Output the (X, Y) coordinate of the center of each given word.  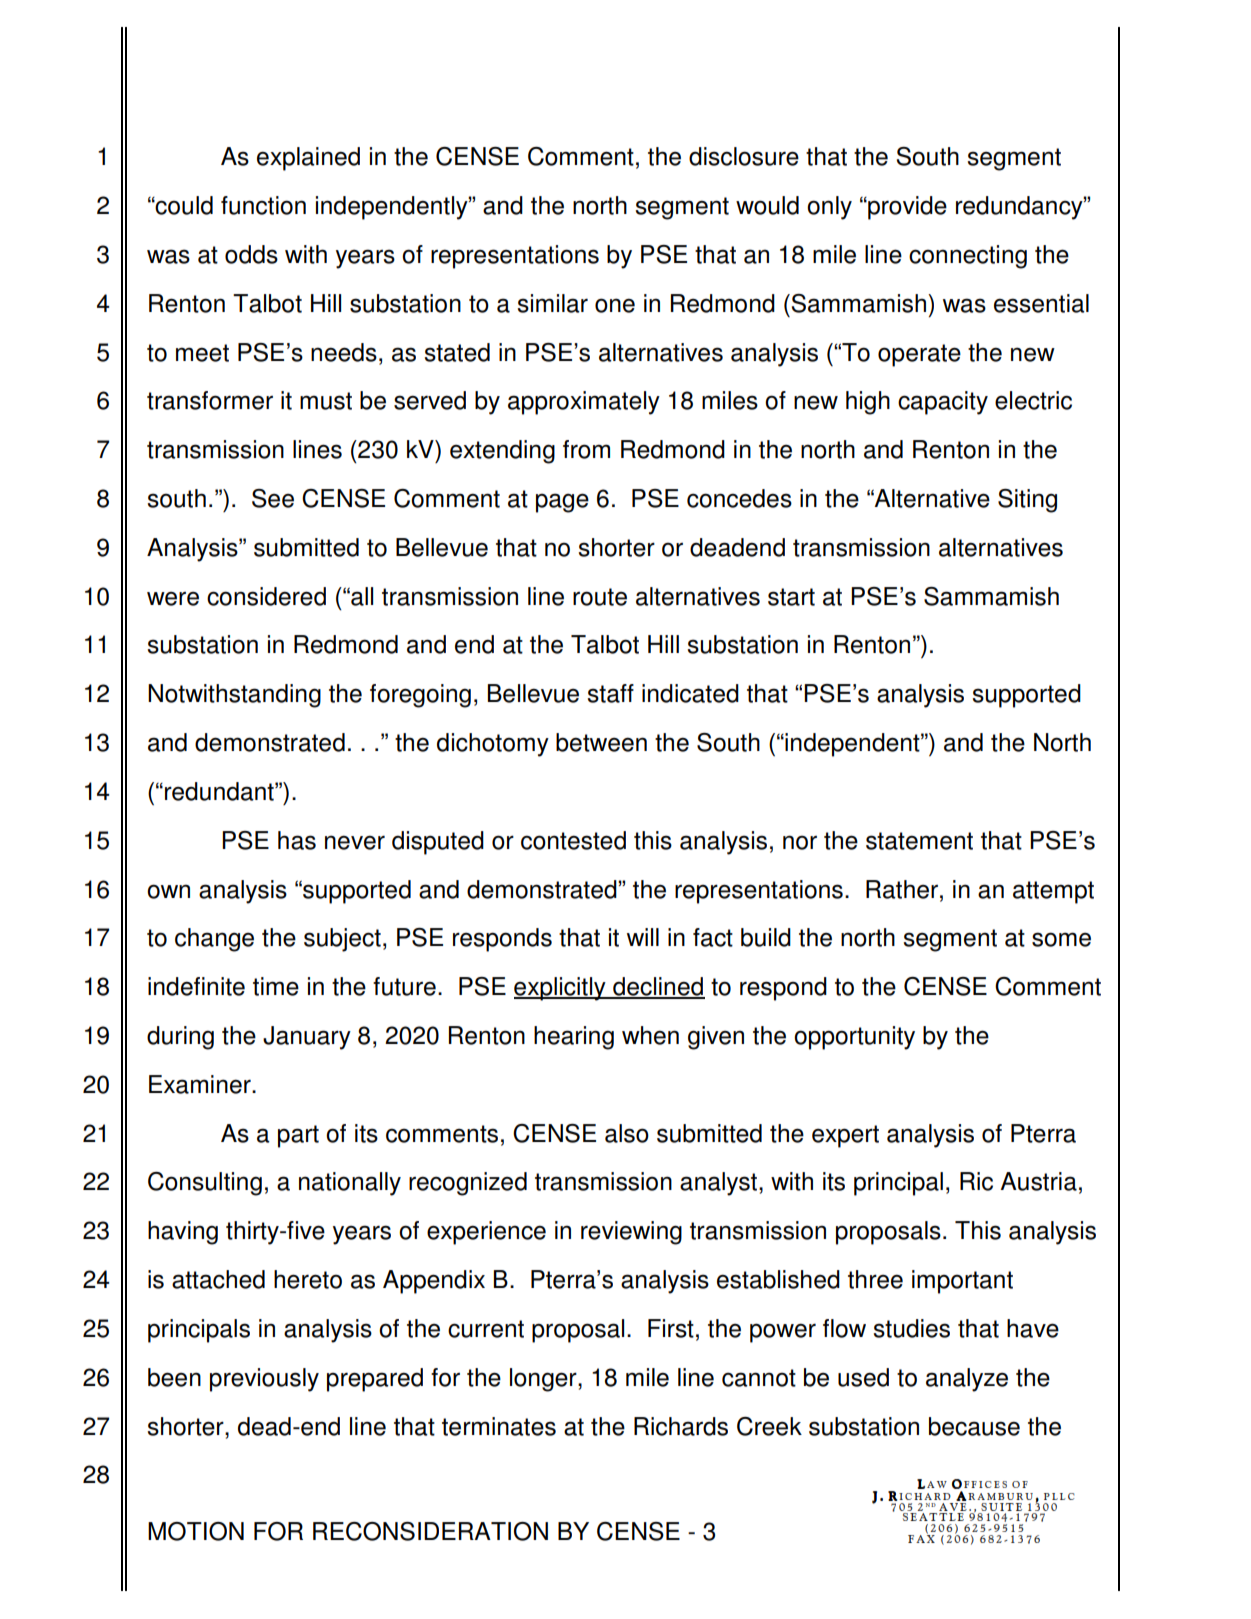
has (297, 840)
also (627, 1133)
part (298, 1136)
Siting (1027, 501)
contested (573, 840)
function (263, 205)
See (273, 498)
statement (919, 841)
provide (906, 208)
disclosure (744, 156)
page (562, 503)
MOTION (196, 1531)
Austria (1038, 1181)
